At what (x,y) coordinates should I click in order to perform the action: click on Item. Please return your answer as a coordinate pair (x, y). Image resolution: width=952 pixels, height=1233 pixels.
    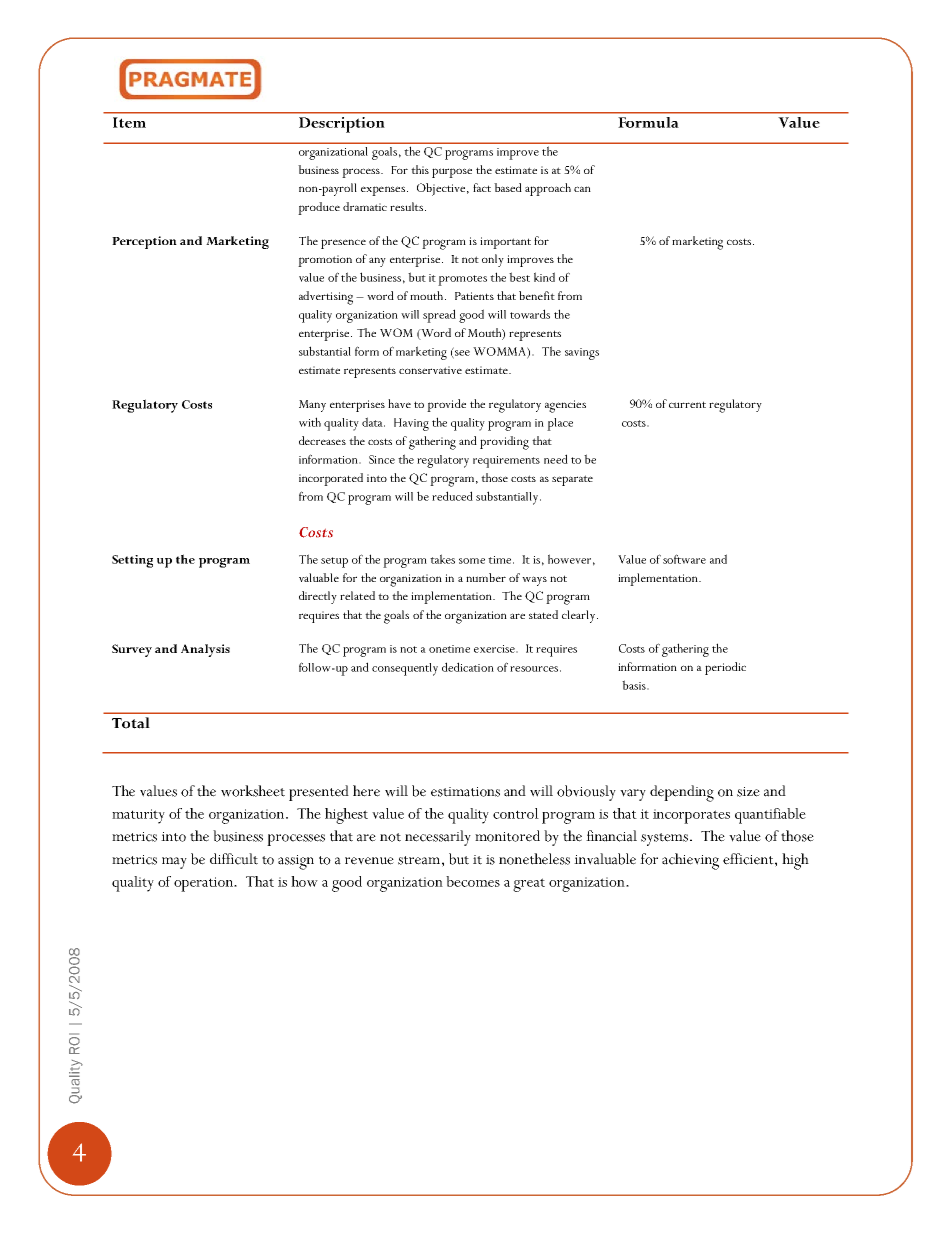
    Looking at the image, I should click on (129, 122).
